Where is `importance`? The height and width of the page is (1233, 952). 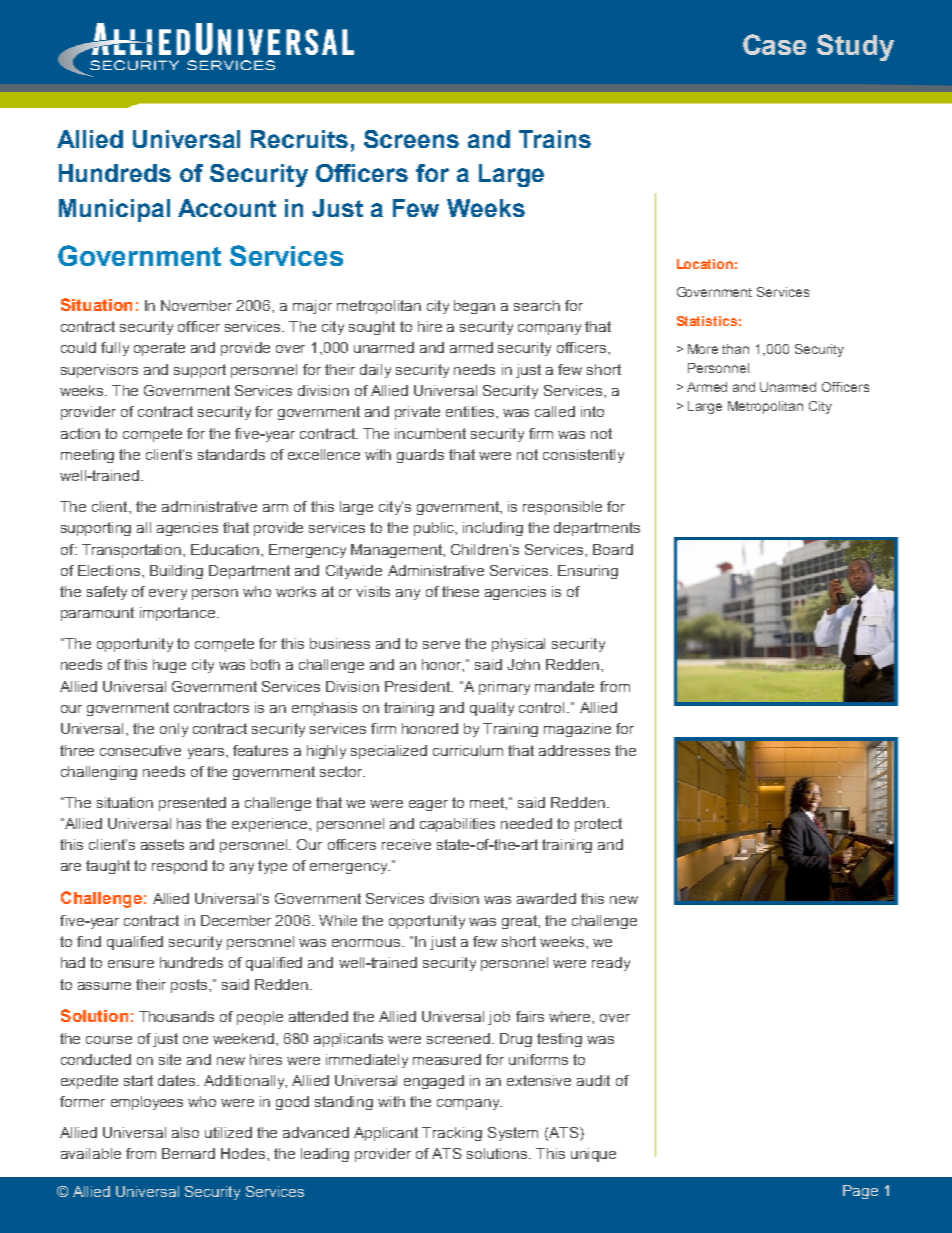 importance is located at coordinates (179, 614).
